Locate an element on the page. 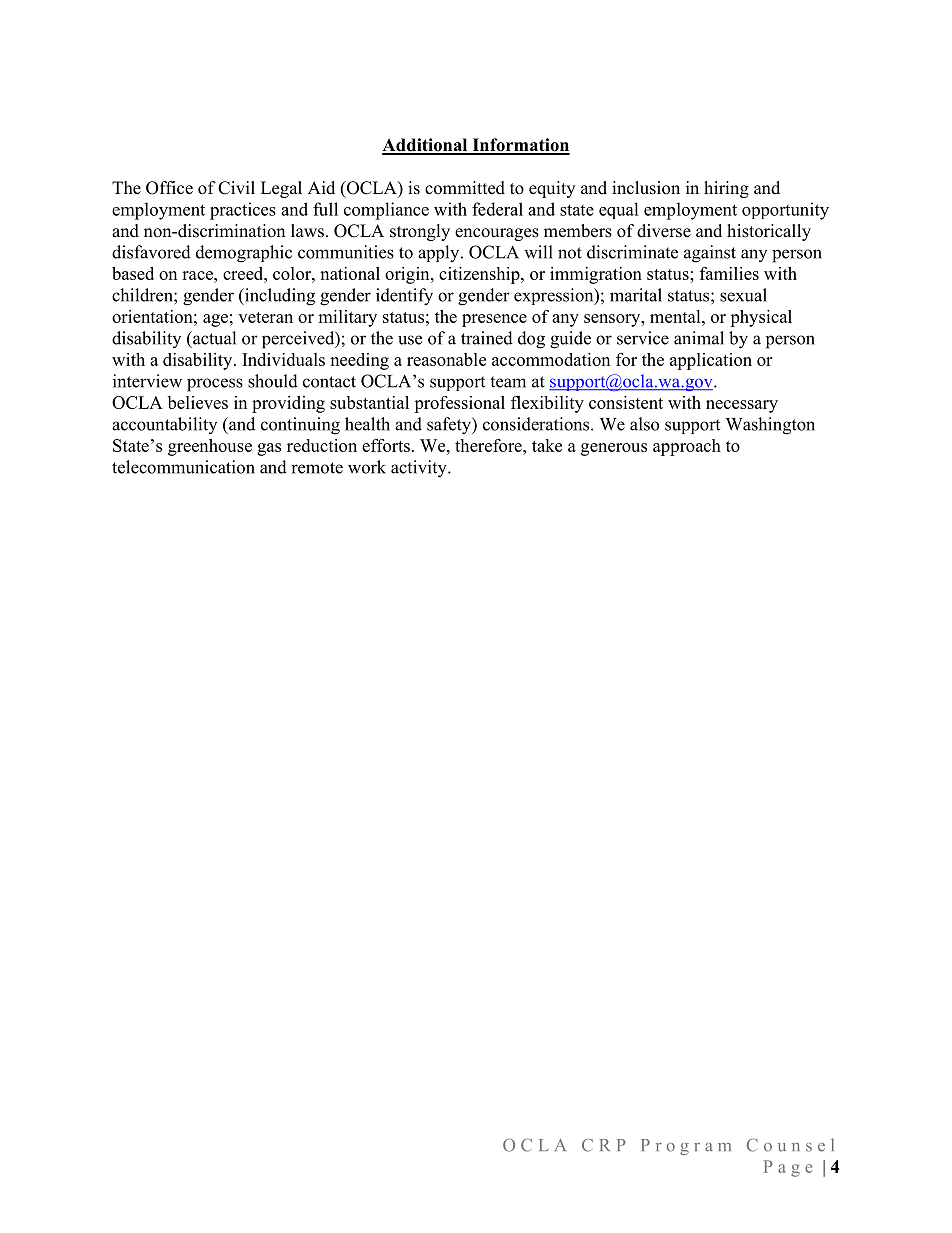 The height and width of the page is (1233, 952). telecommunication is located at coordinates (183, 467).
